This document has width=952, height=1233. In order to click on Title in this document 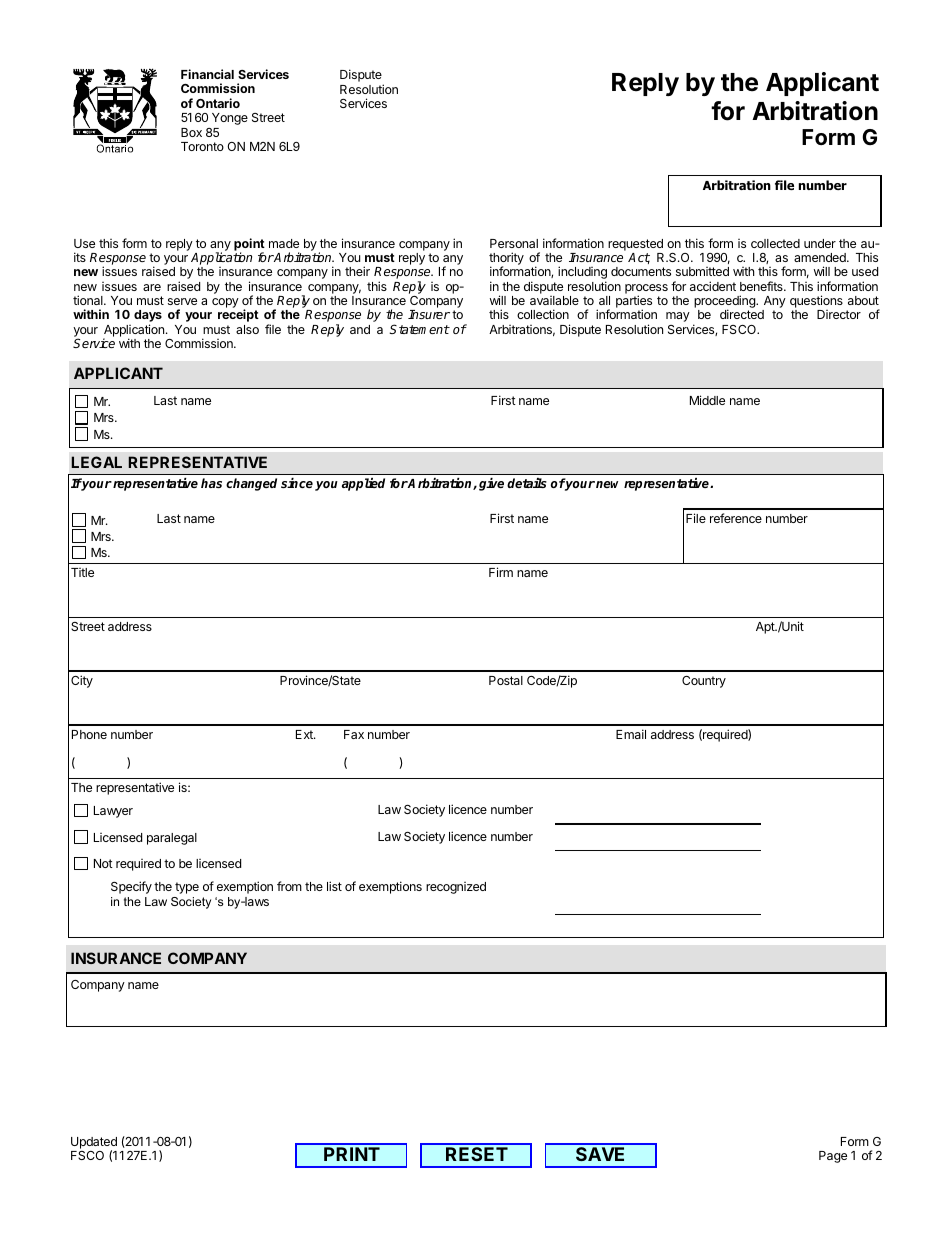, I will do `click(82, 572)`.
